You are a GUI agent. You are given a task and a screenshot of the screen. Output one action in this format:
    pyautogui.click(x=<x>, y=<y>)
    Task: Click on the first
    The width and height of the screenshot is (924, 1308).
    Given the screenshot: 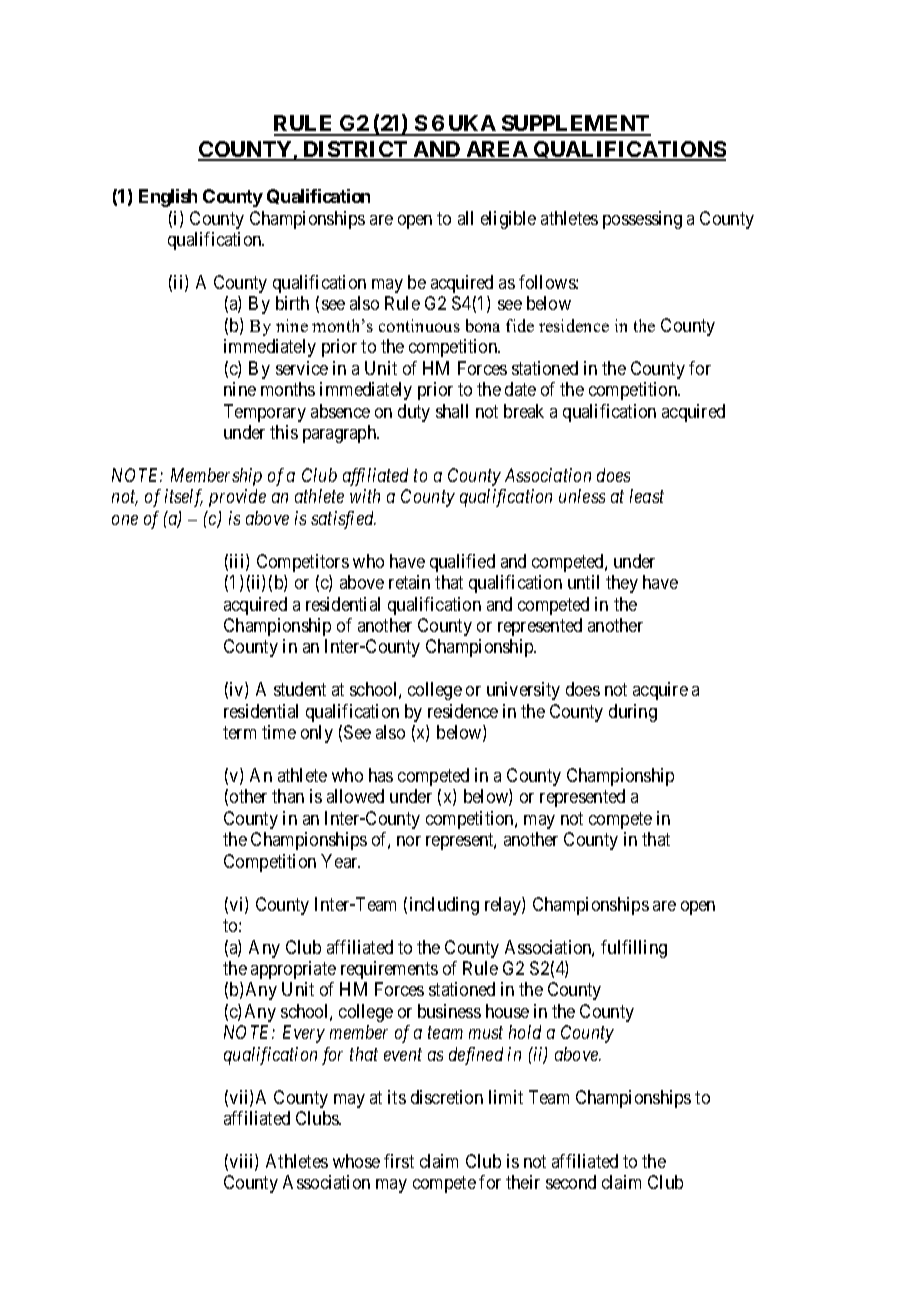 What is the action you would take?
    pyautogui.click(x=399, y=1161)
